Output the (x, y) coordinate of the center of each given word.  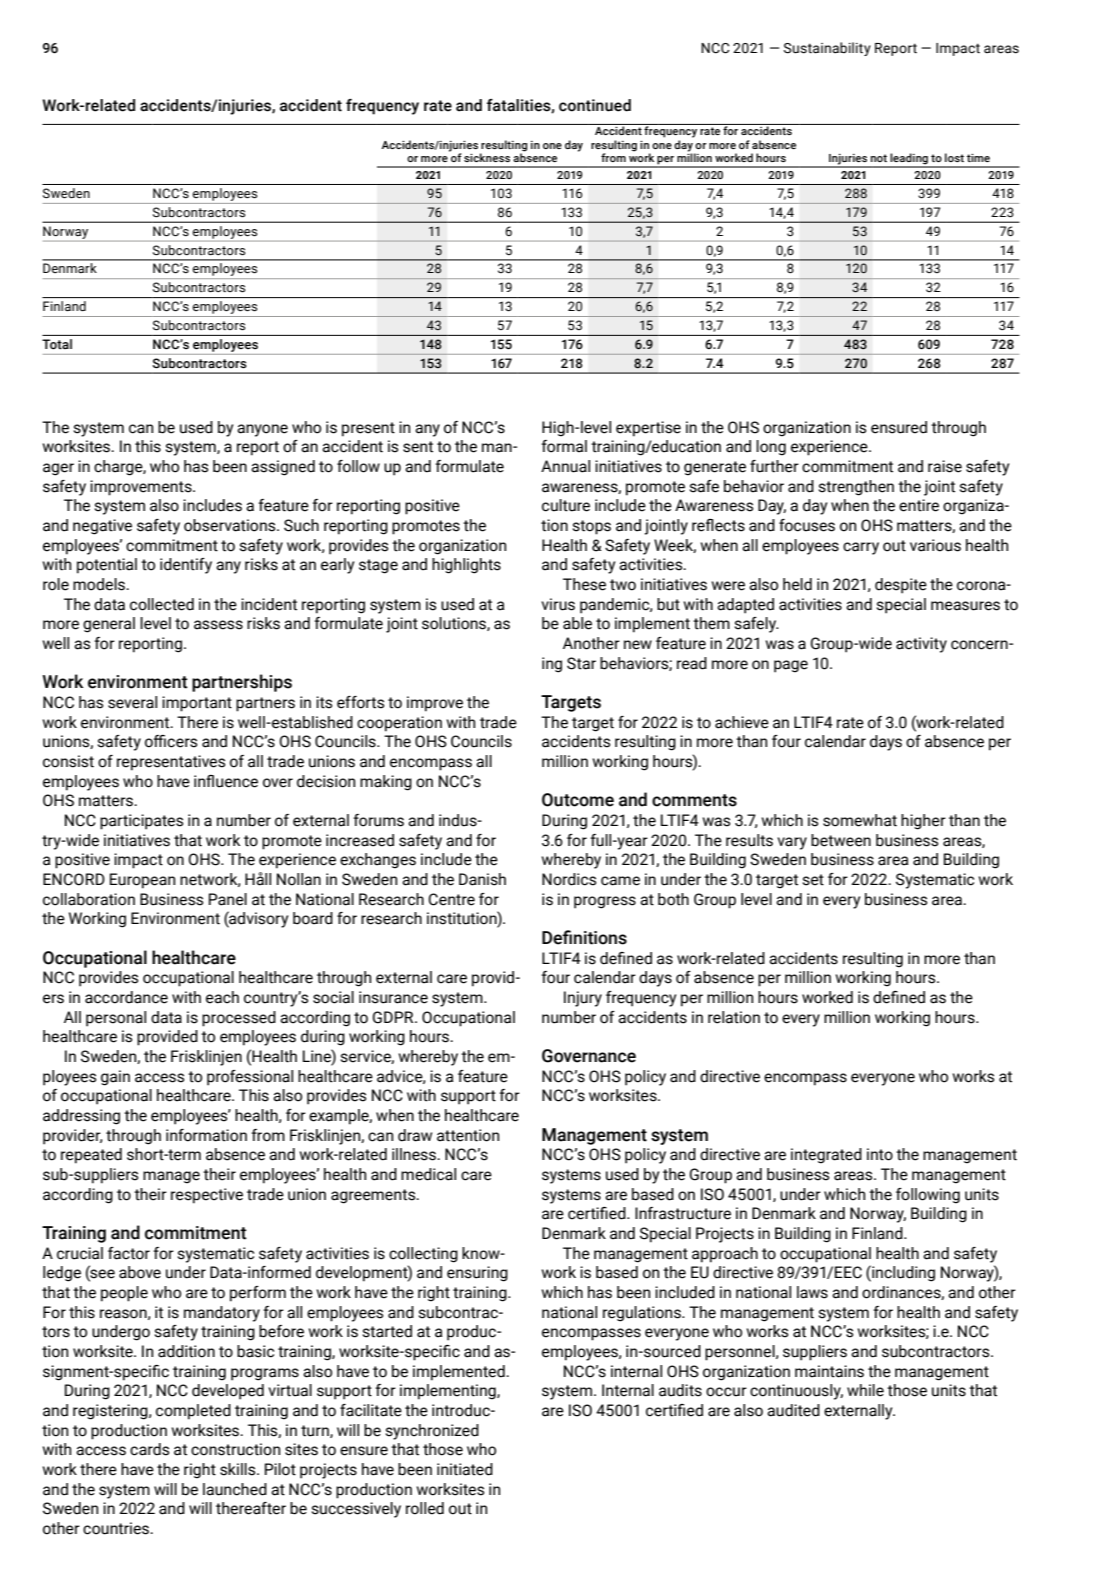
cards (149, 1449)
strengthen (856, 488)
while (865, 1390)
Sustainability (827, 49)
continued (595, 105)
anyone (262, 430)
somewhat (860, 820)
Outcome (578, 800)
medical (428, 1174)
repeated (91, 1156)
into (880, 1154)
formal (564, 446)
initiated (465, 1469)
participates (141, 822)
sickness (487, 157)
